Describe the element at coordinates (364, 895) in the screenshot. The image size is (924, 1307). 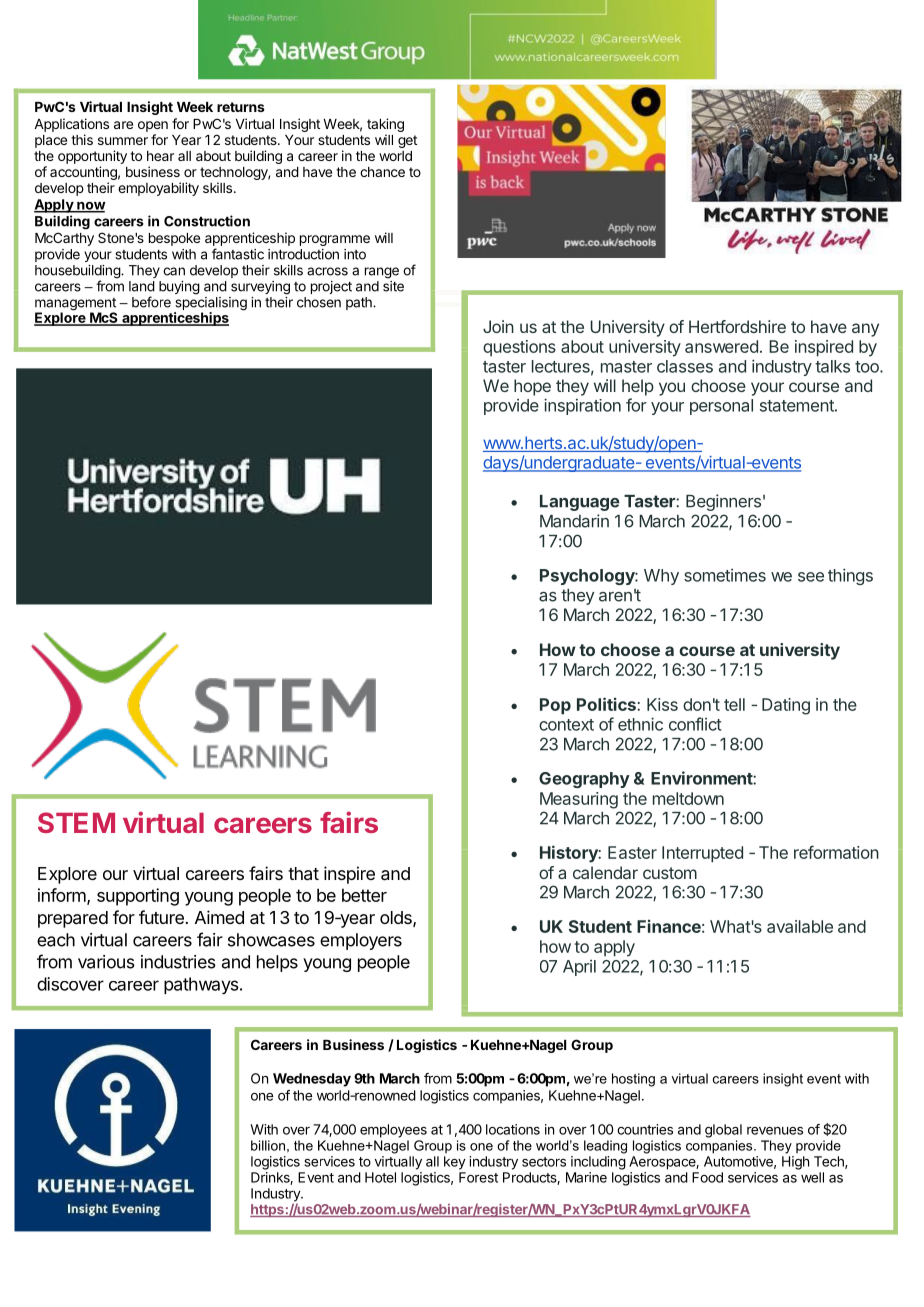
I see `better` at that location.
